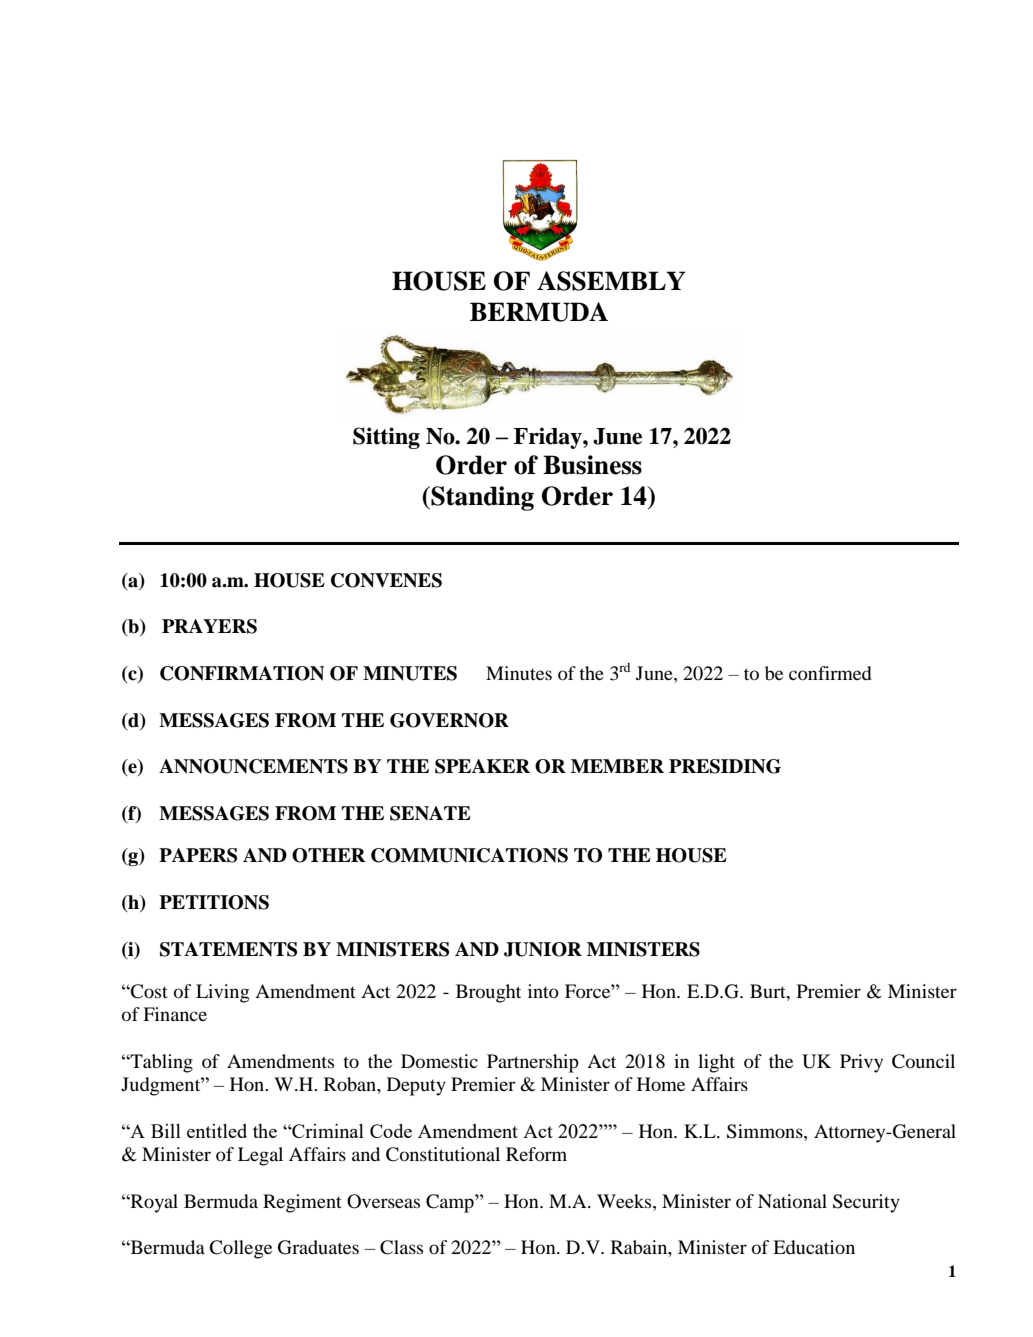  Describe the element at coordinates (242, 673) in the page. I see `CONFIRMATION` at that location.
